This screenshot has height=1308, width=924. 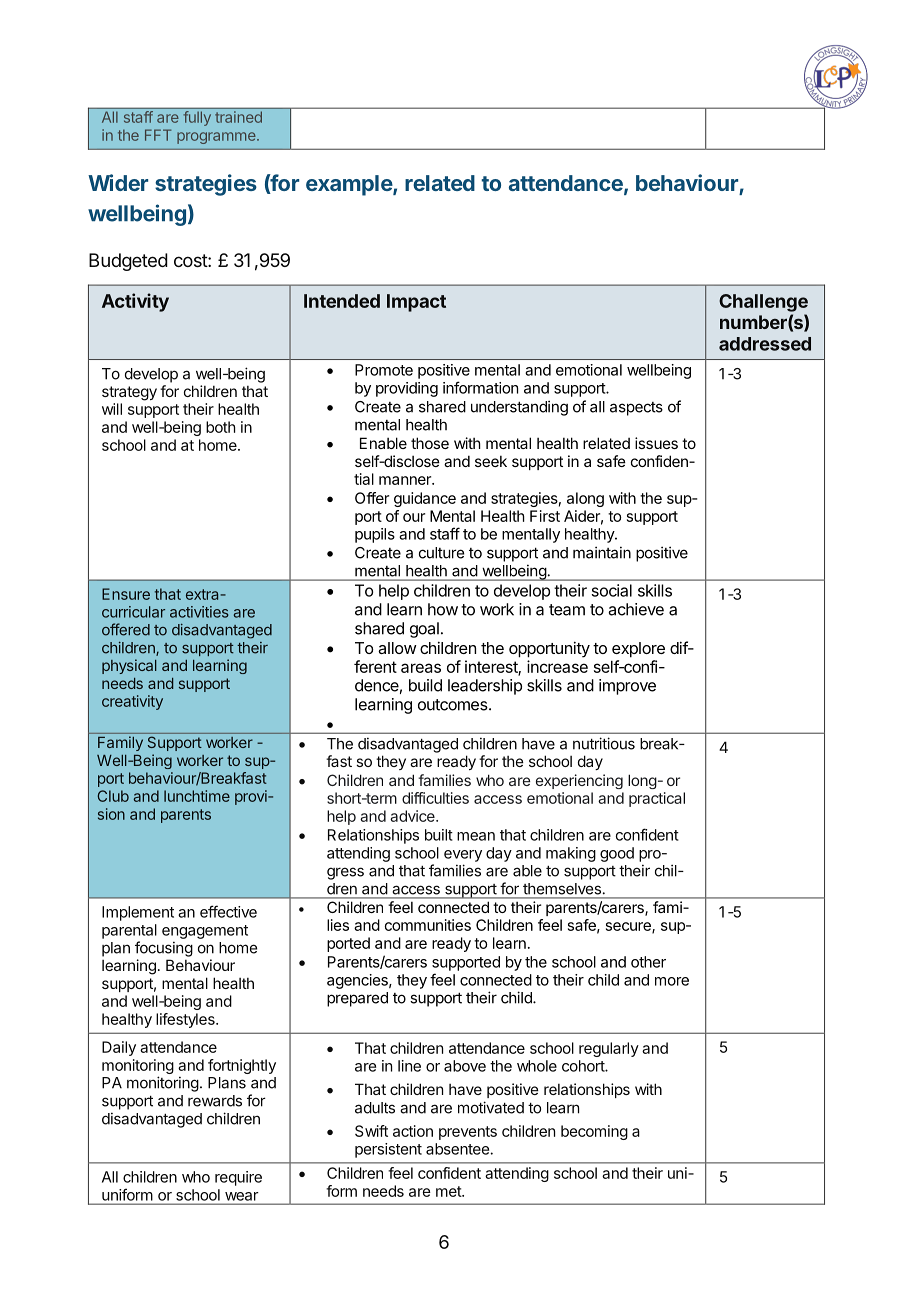 I want to click on programme, so click(x=217, y=138).
